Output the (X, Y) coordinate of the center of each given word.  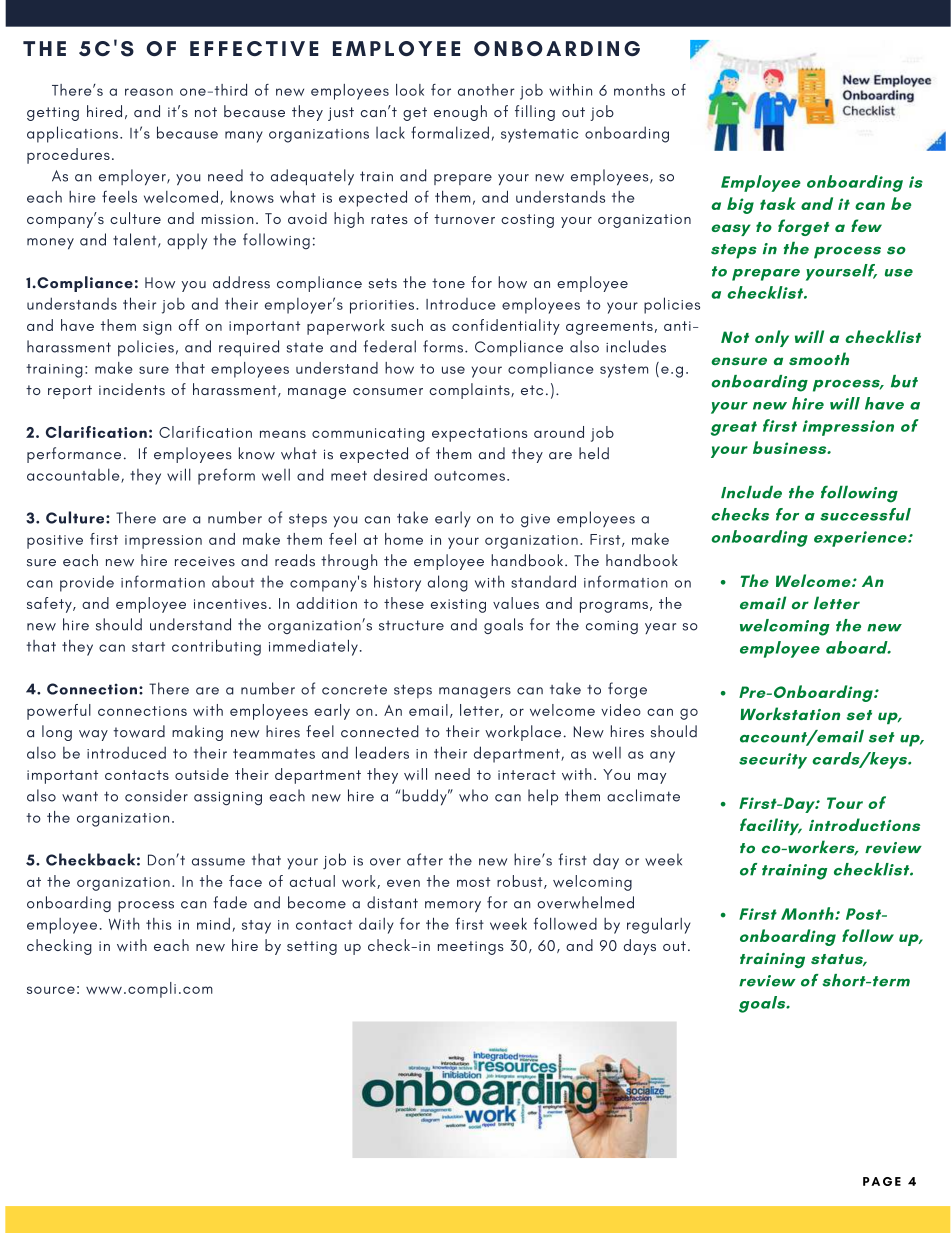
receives (205, 561)
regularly (659, 925)
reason (149, 92)
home (404, 539)
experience (861, 539)
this (159, 924)
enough (460, 113)
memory (453, 906)
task (778, 203)
